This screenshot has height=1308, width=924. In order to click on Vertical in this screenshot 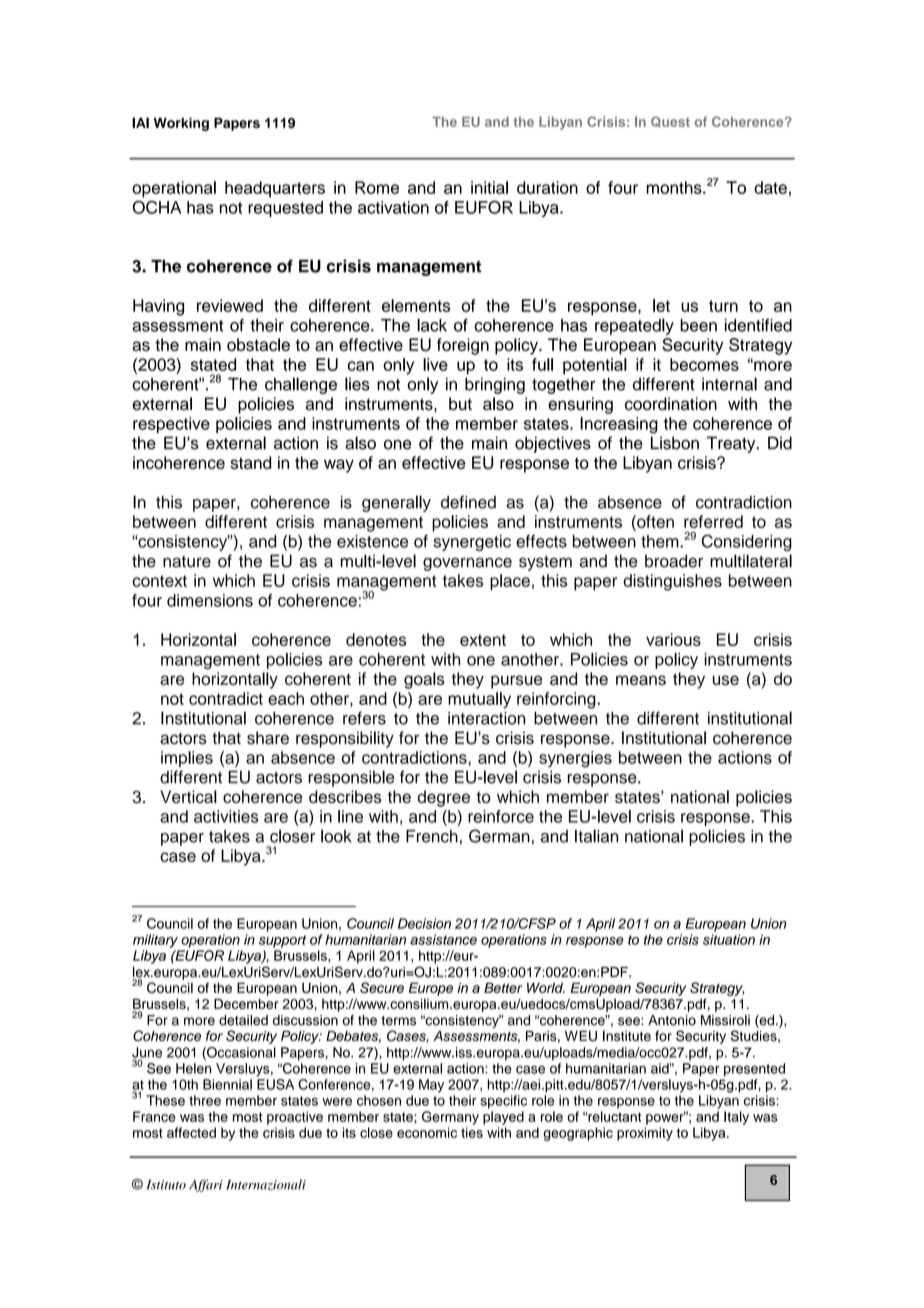, I will do `click(188, 796)`.
